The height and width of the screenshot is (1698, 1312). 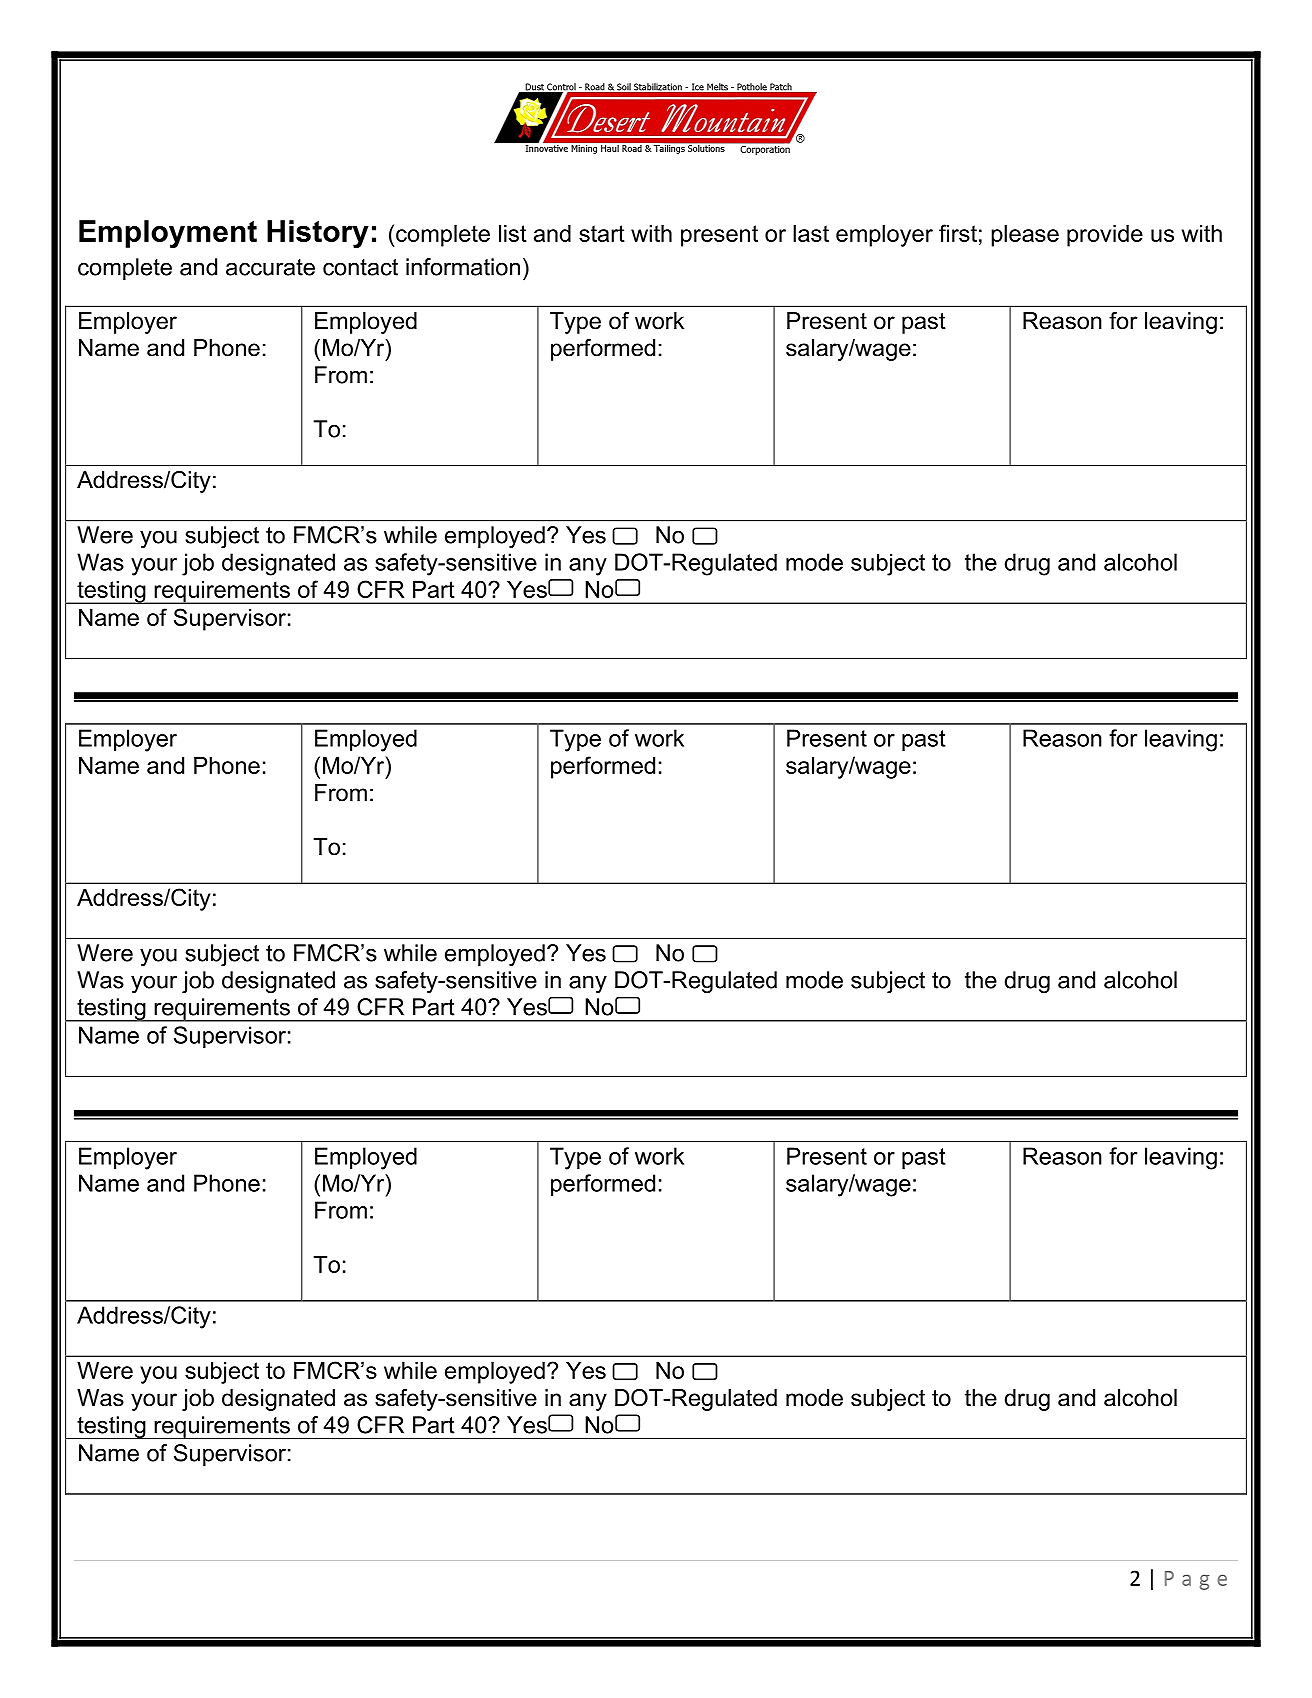 What do you see at coordinates (811, 233) in the screenshot?
I see `last` at bounding box center [811, 233].
